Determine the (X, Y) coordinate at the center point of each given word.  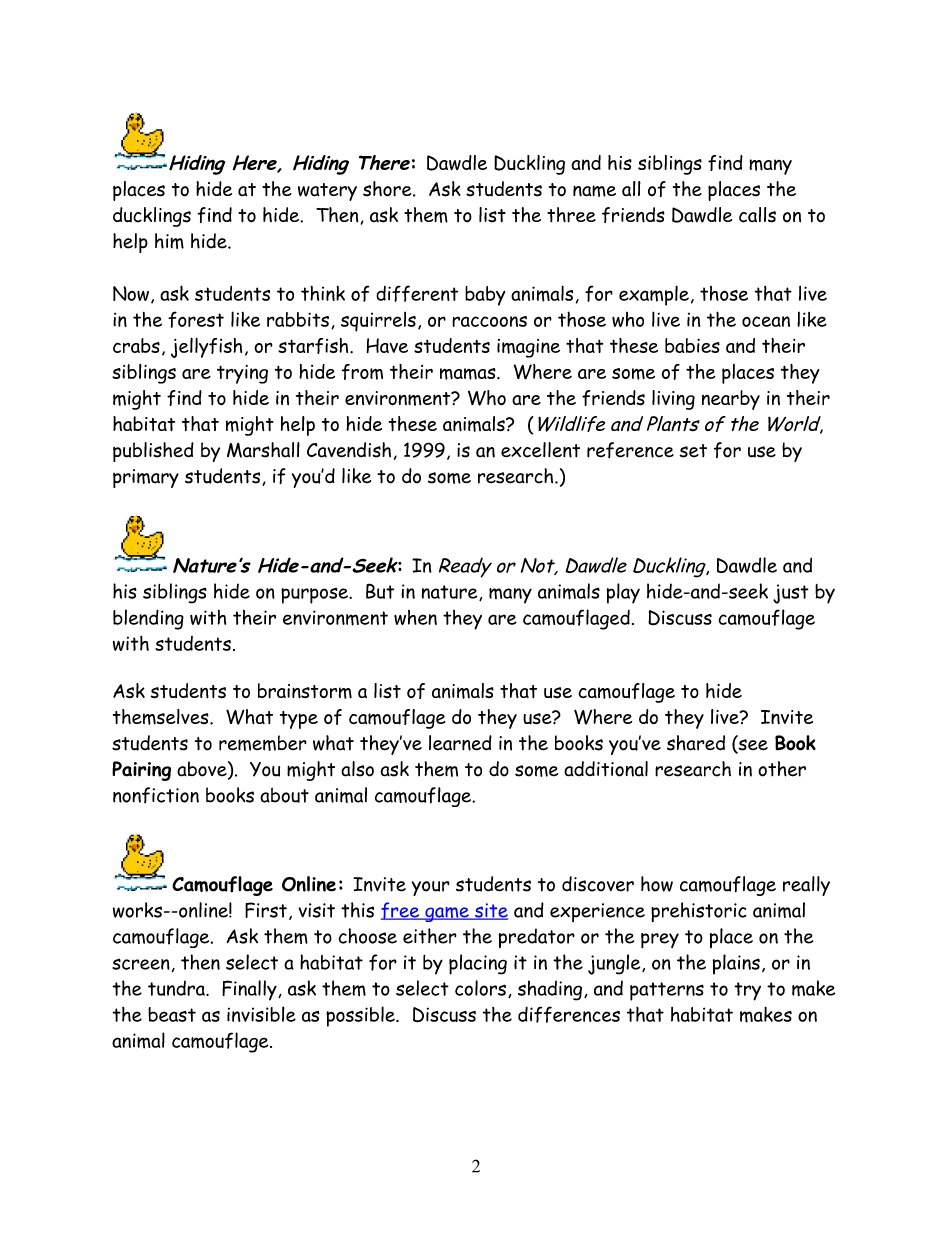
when (415, 617)
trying (242, 374)
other (782, 769)
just (791, 594)
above (203, 770)
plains (736, 964)
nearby (731, 400)
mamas (469, 374)
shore (388, 189)
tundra (177, 988)
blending (148, 619)
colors (480, 988)
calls (757, 215)
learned (460, 743)
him (169, 241)
